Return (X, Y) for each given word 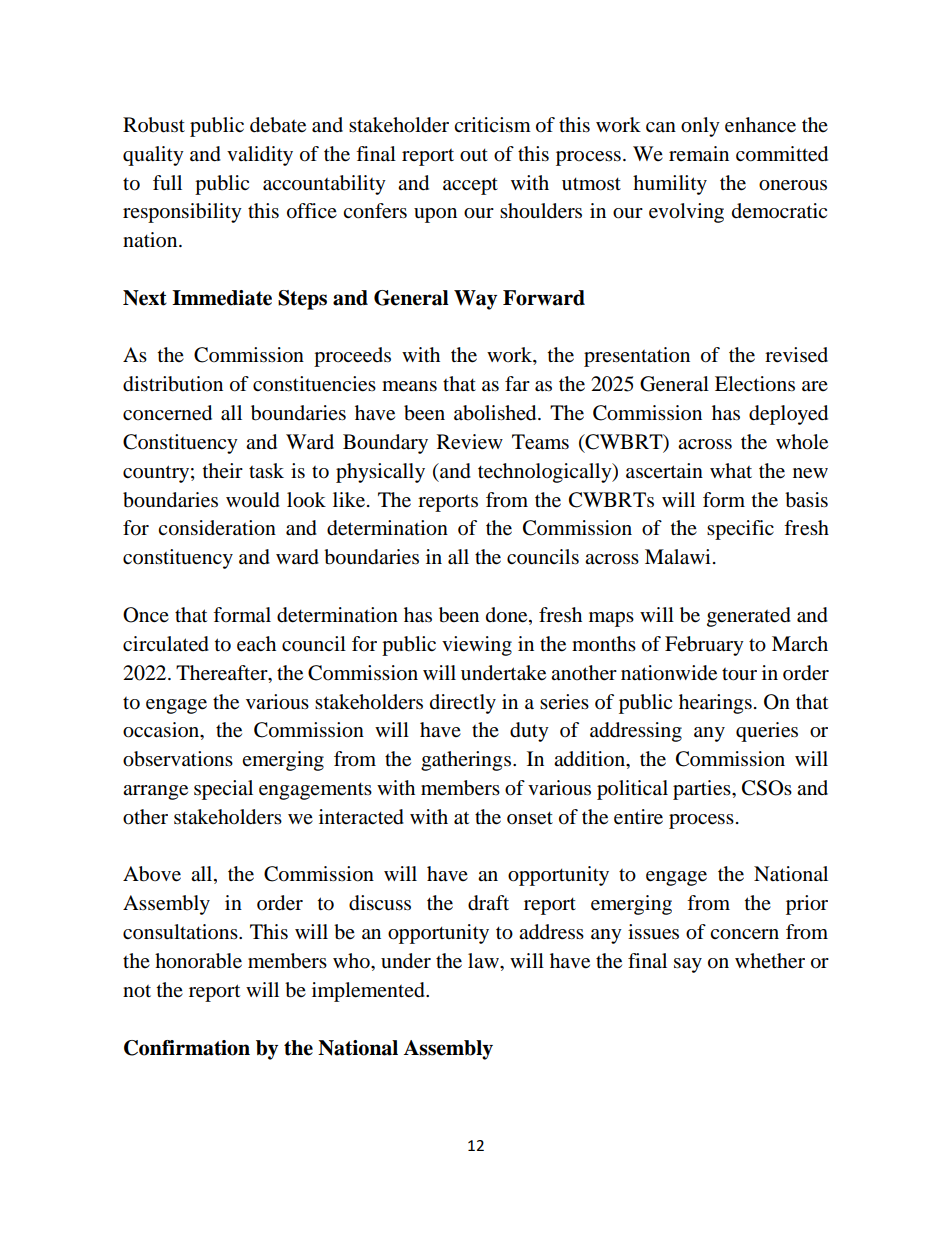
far (517, 383)
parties (703, 790)
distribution (173, 384)
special (223, 790)
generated (749, 617)
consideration (217, 528)
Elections (755, 384)
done (508, 616)
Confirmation (187, 1048)
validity (260, 156)
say (688, 965)
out (474, 155)
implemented (369, 992)
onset (530, 818)
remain (699, 154)
